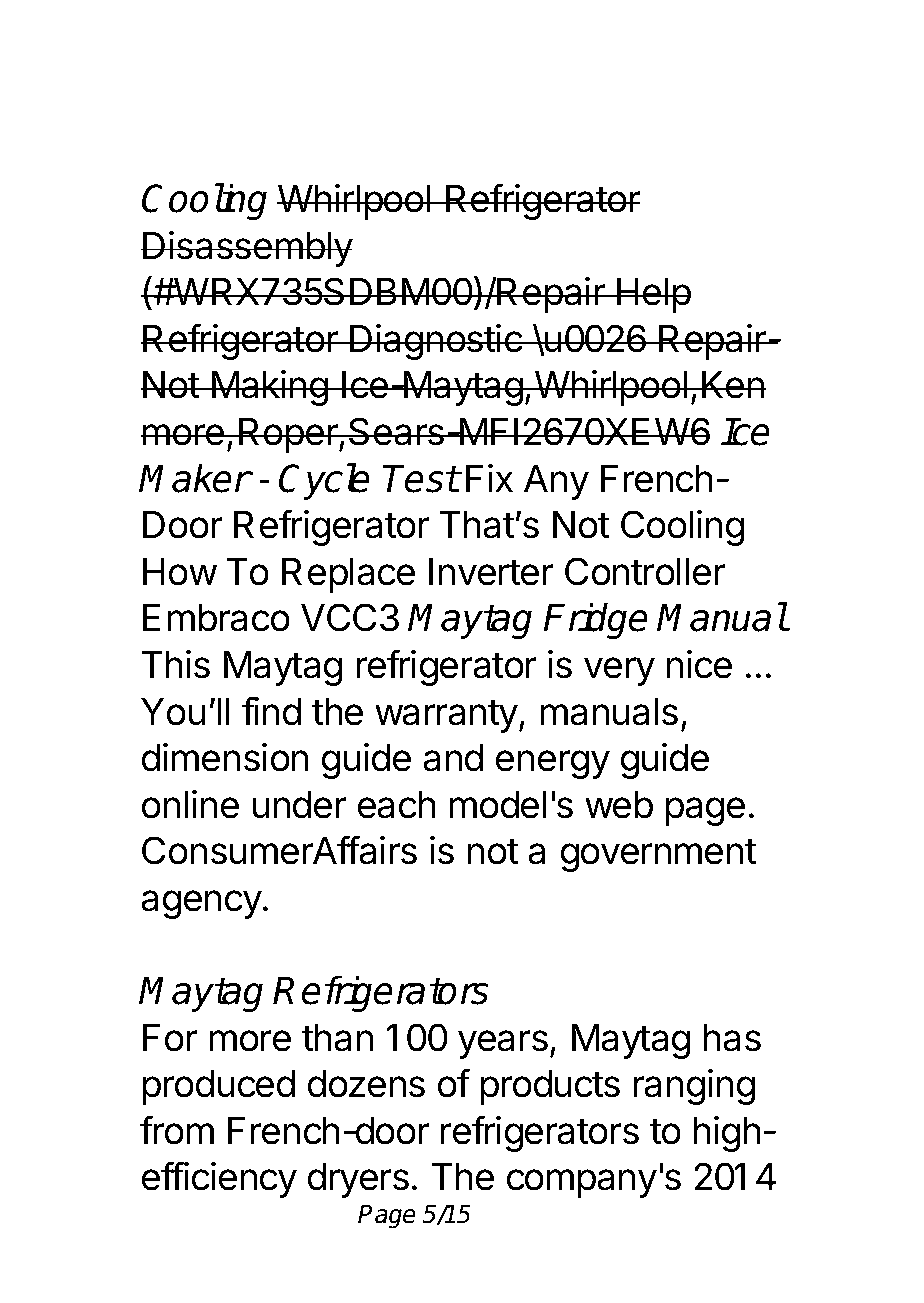  Describe the element at coordinates (653, 295) in the screenshot. I see `Help` at that location.
